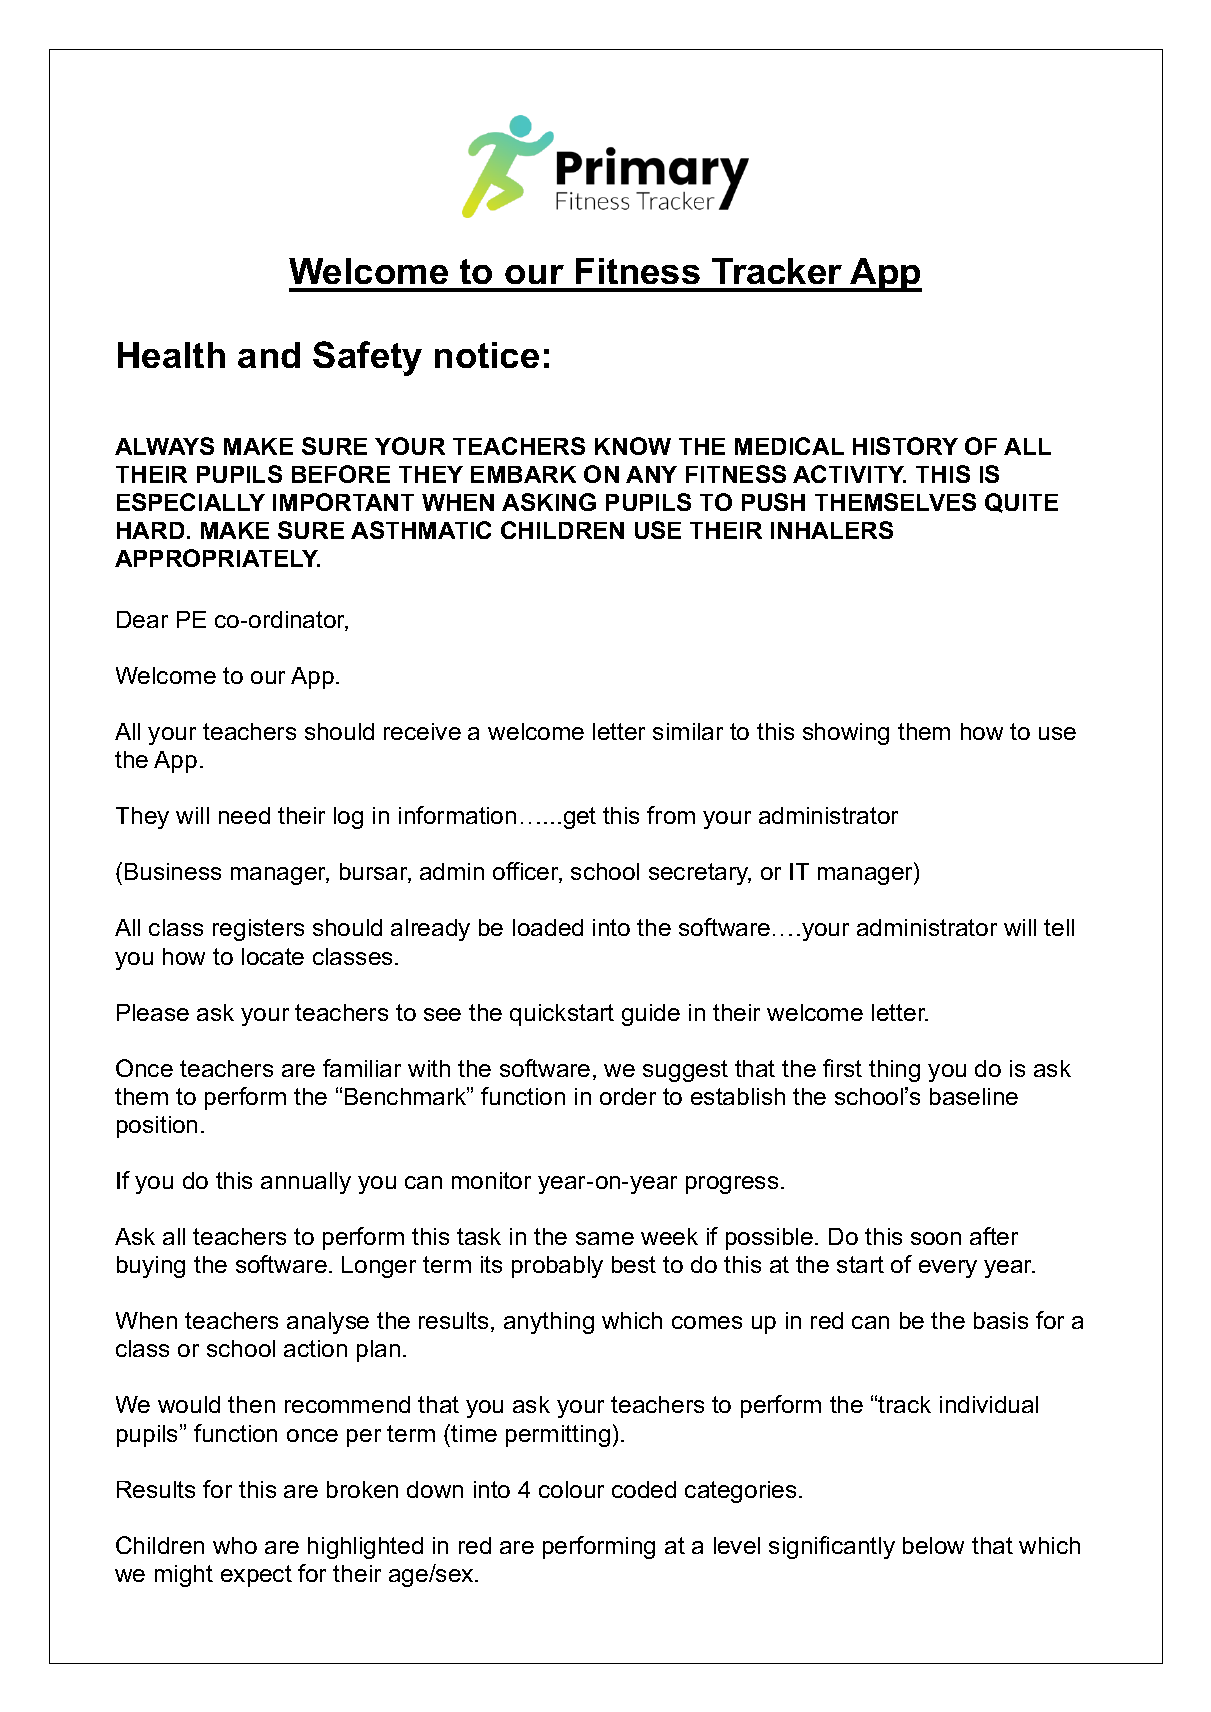 Image resolution: width=1211 pixels, height=1712 pixels. What do you see at coordinates (905, 446) in the screenshot?
I see `HISTORY` at bounding box center [905, 446].
